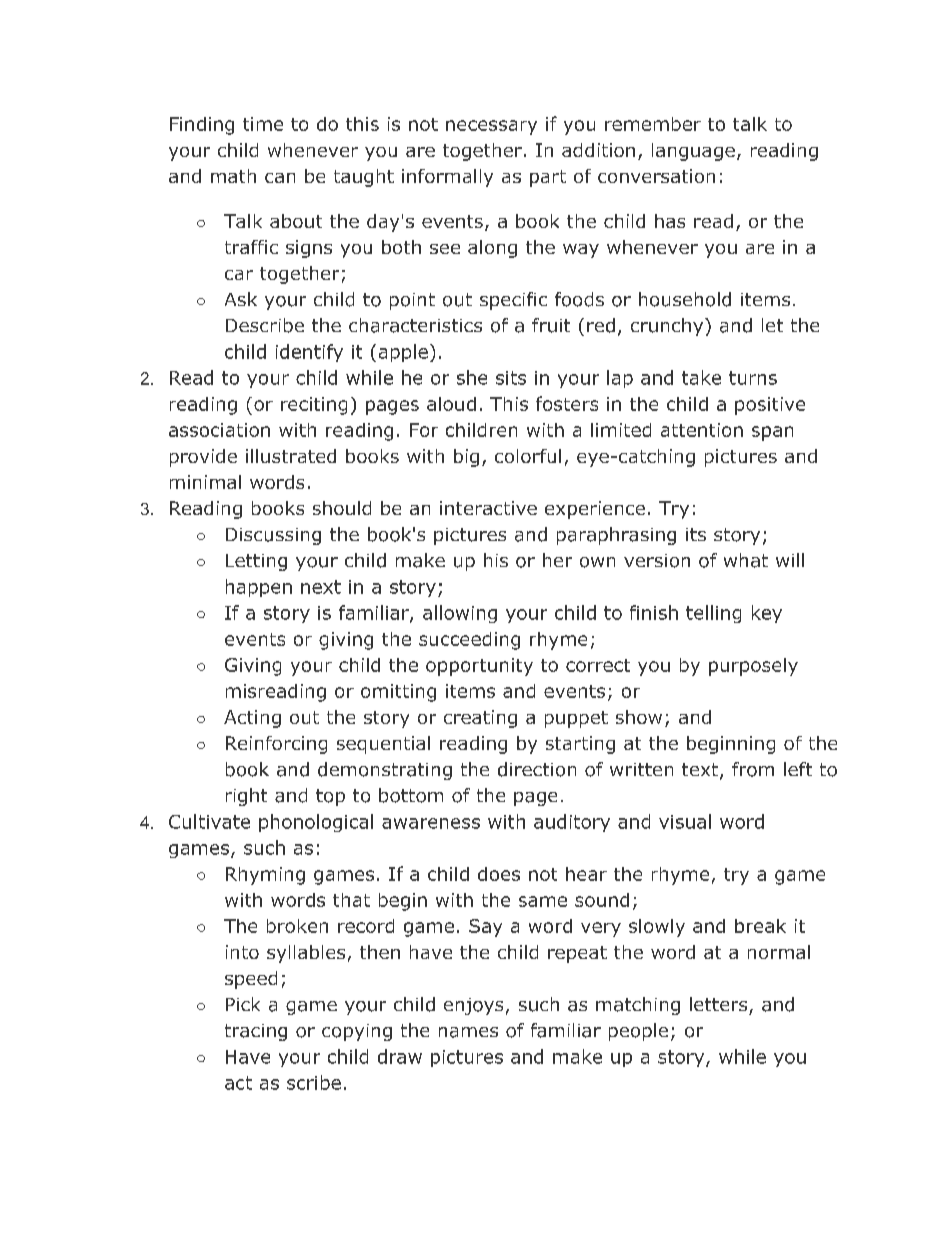 This screenshot has width=952, height=1233. Describe the element at coordinates (468, 1032) in the screenshot. I see `names` at that location.
